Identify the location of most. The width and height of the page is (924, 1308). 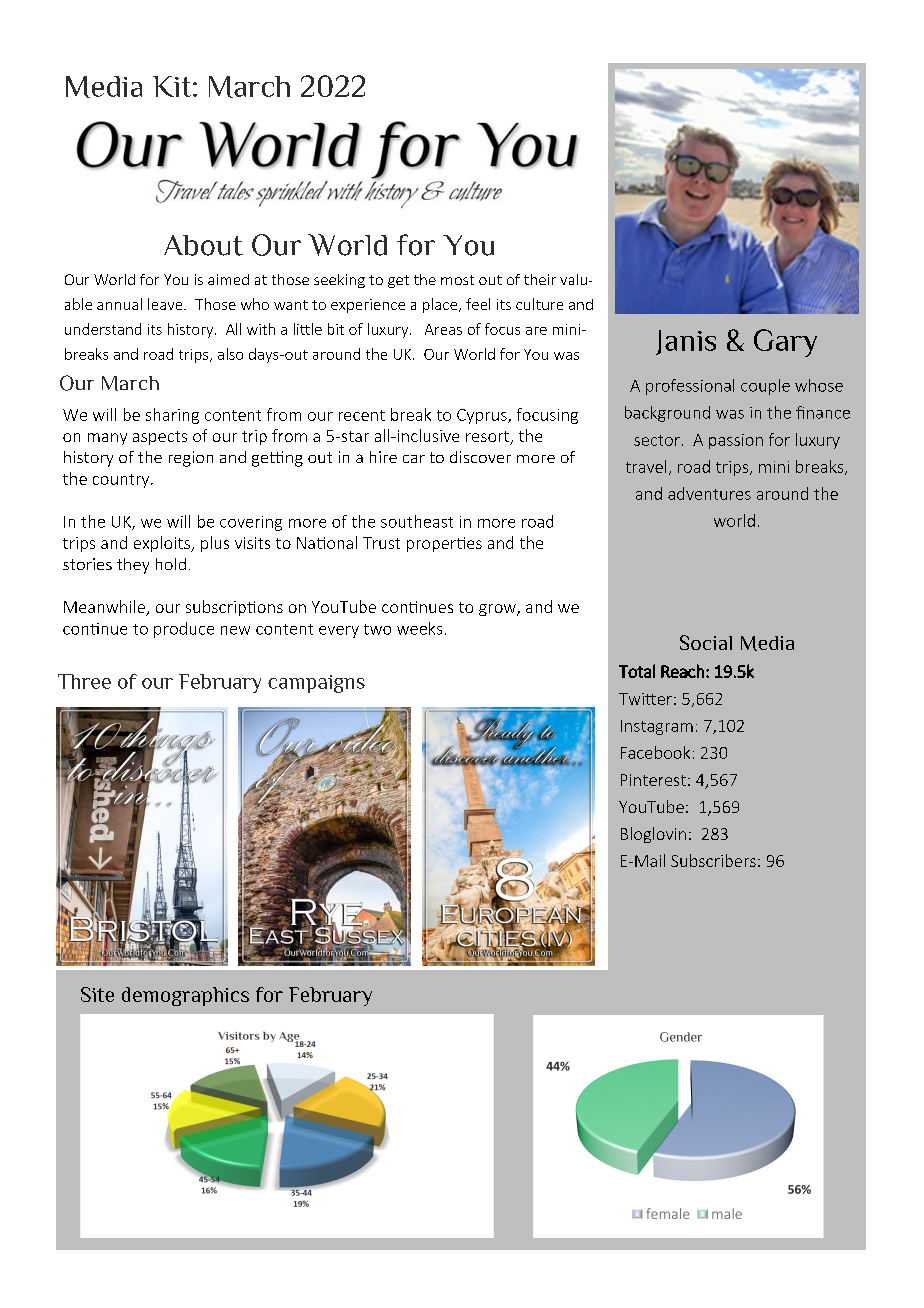
(457, 280).
